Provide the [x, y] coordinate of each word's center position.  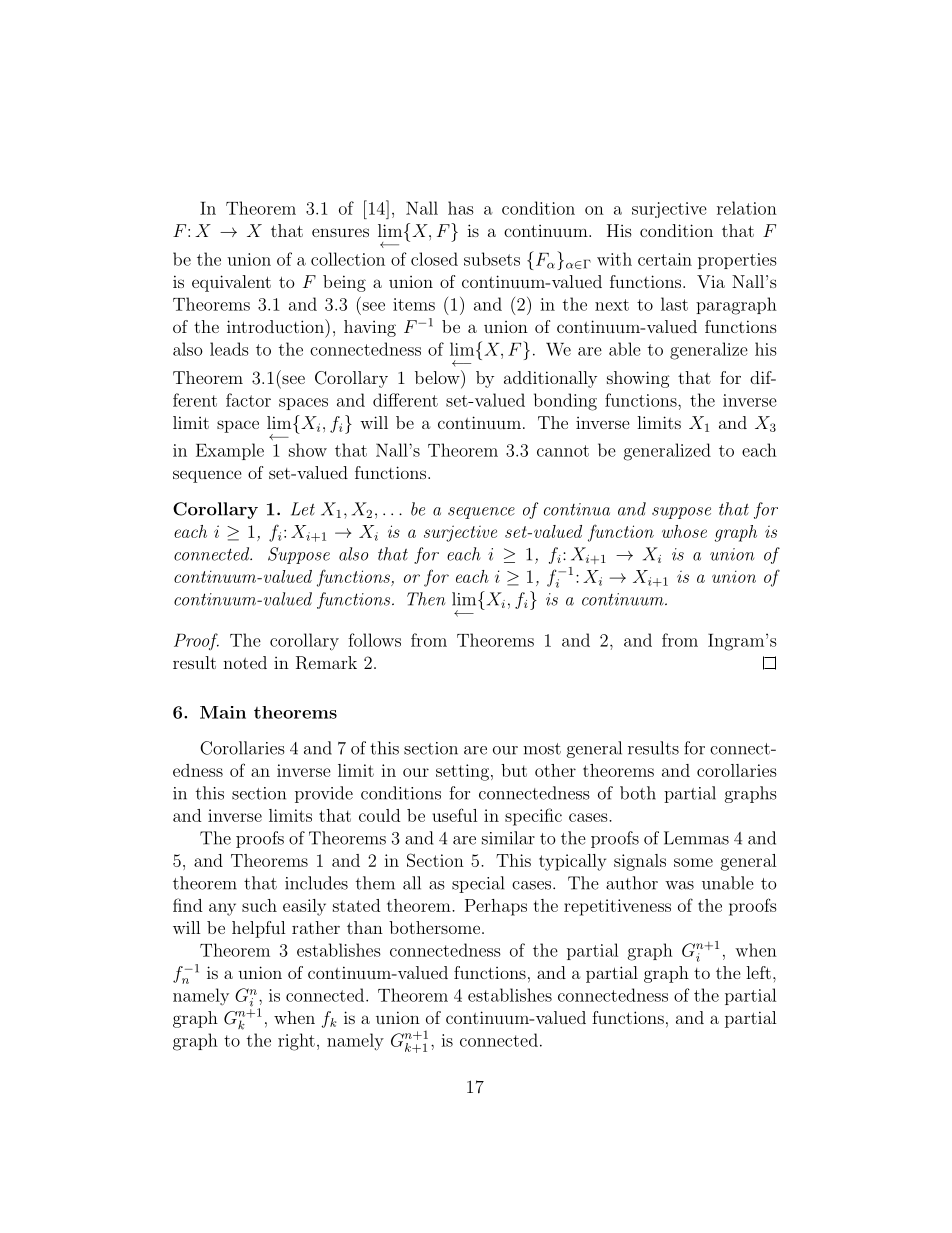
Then [426, 599]
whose [684, 531]
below [438, 377]
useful [455, 815]
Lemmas [696, 838]
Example [230, 451]
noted [245, 662]
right [296, 1042]
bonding [565, 402]
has [461, 208]
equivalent [231, 283]
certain [665, 259]
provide [324, 794]
